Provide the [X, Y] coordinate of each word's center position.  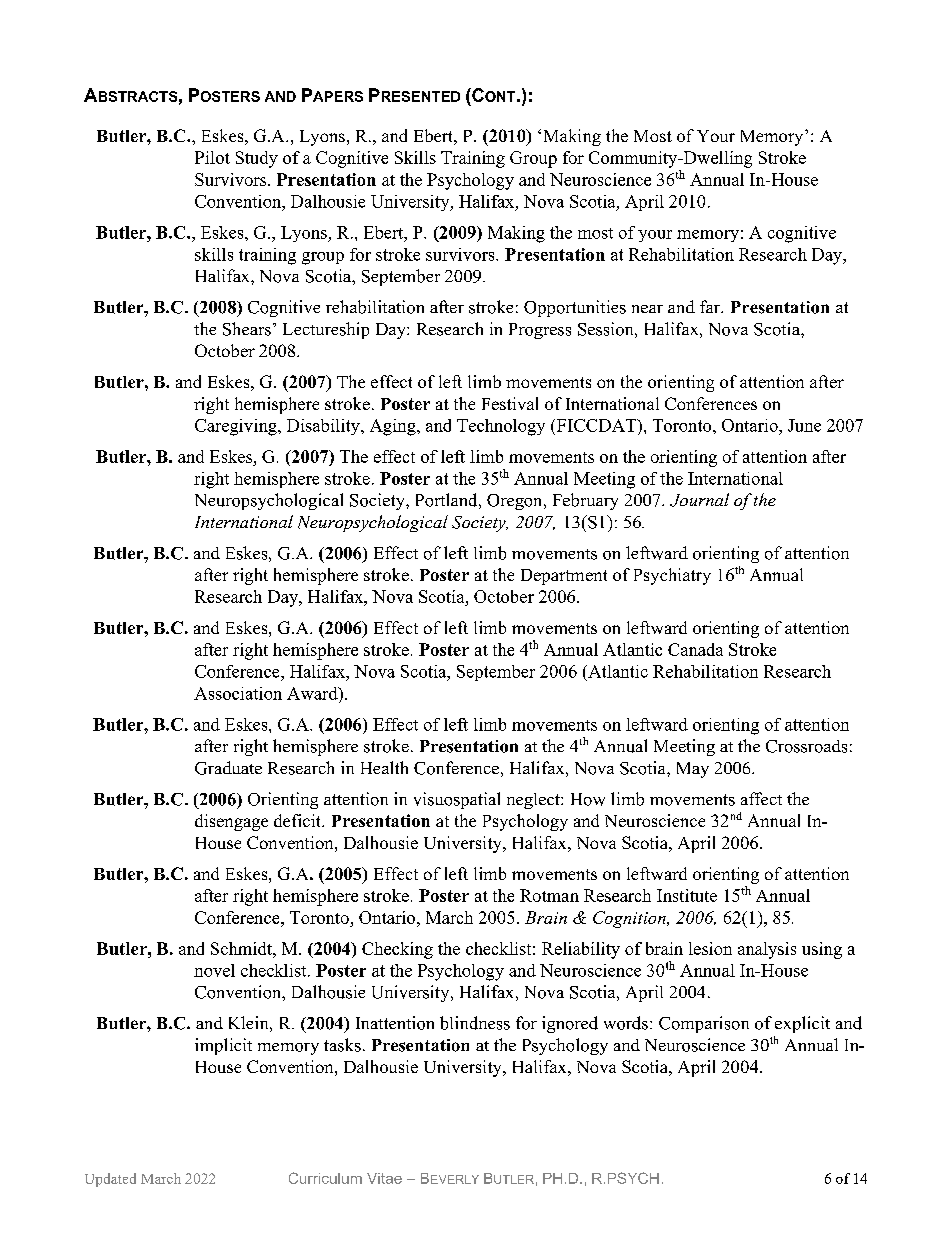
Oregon [516, 502]
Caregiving [237, 427]
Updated [110, 1180]
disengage [231, 822]
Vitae [384, 1178]
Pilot [212, 157]
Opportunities [575, 308]
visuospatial [457, 800]
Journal [699, 500]
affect [761, 798]
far [711, 306]
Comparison [704, 1024]
